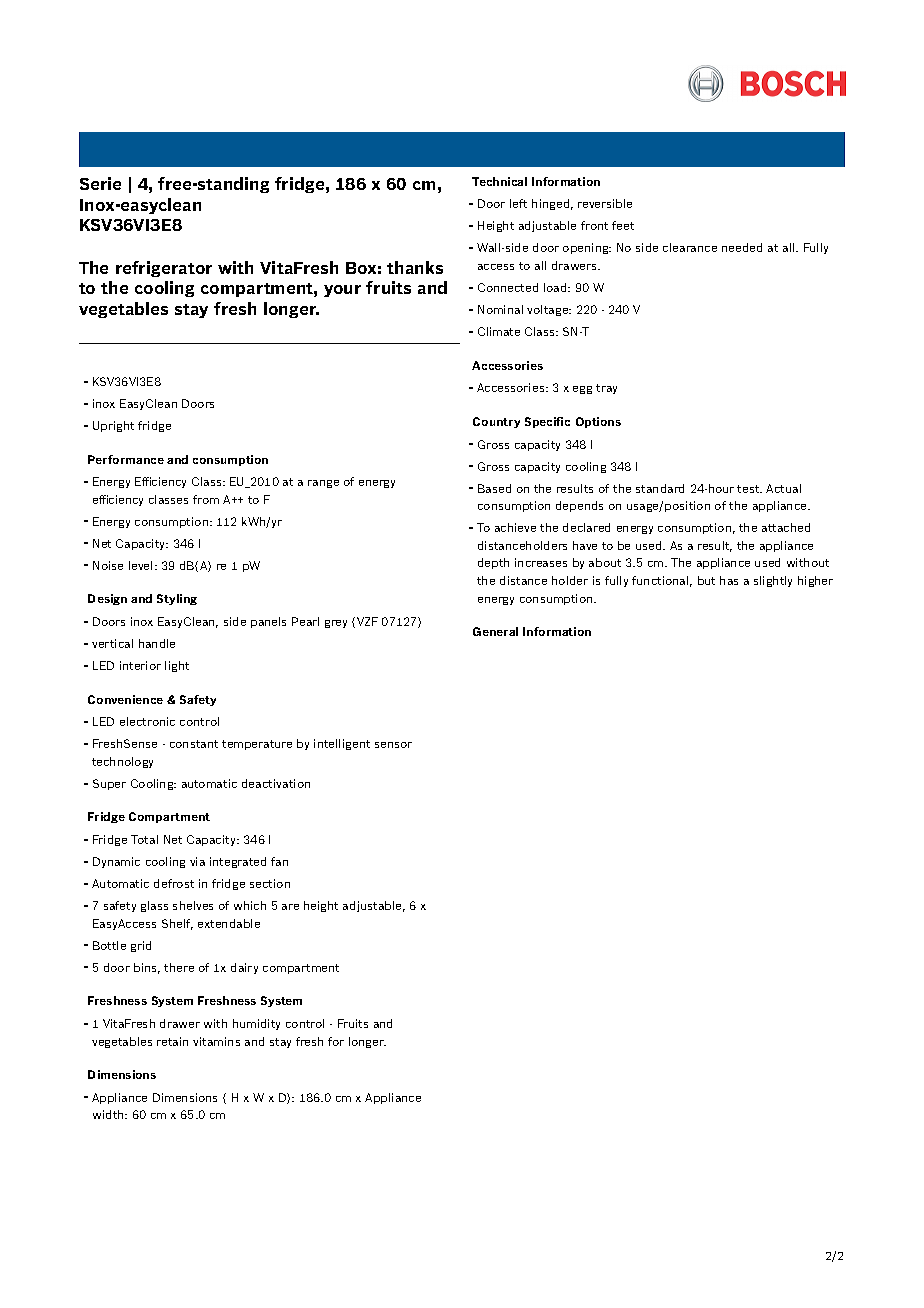  What do you see at coordinates (729, 580) in the image?
I see `has` at bounding box center [729, 580].
